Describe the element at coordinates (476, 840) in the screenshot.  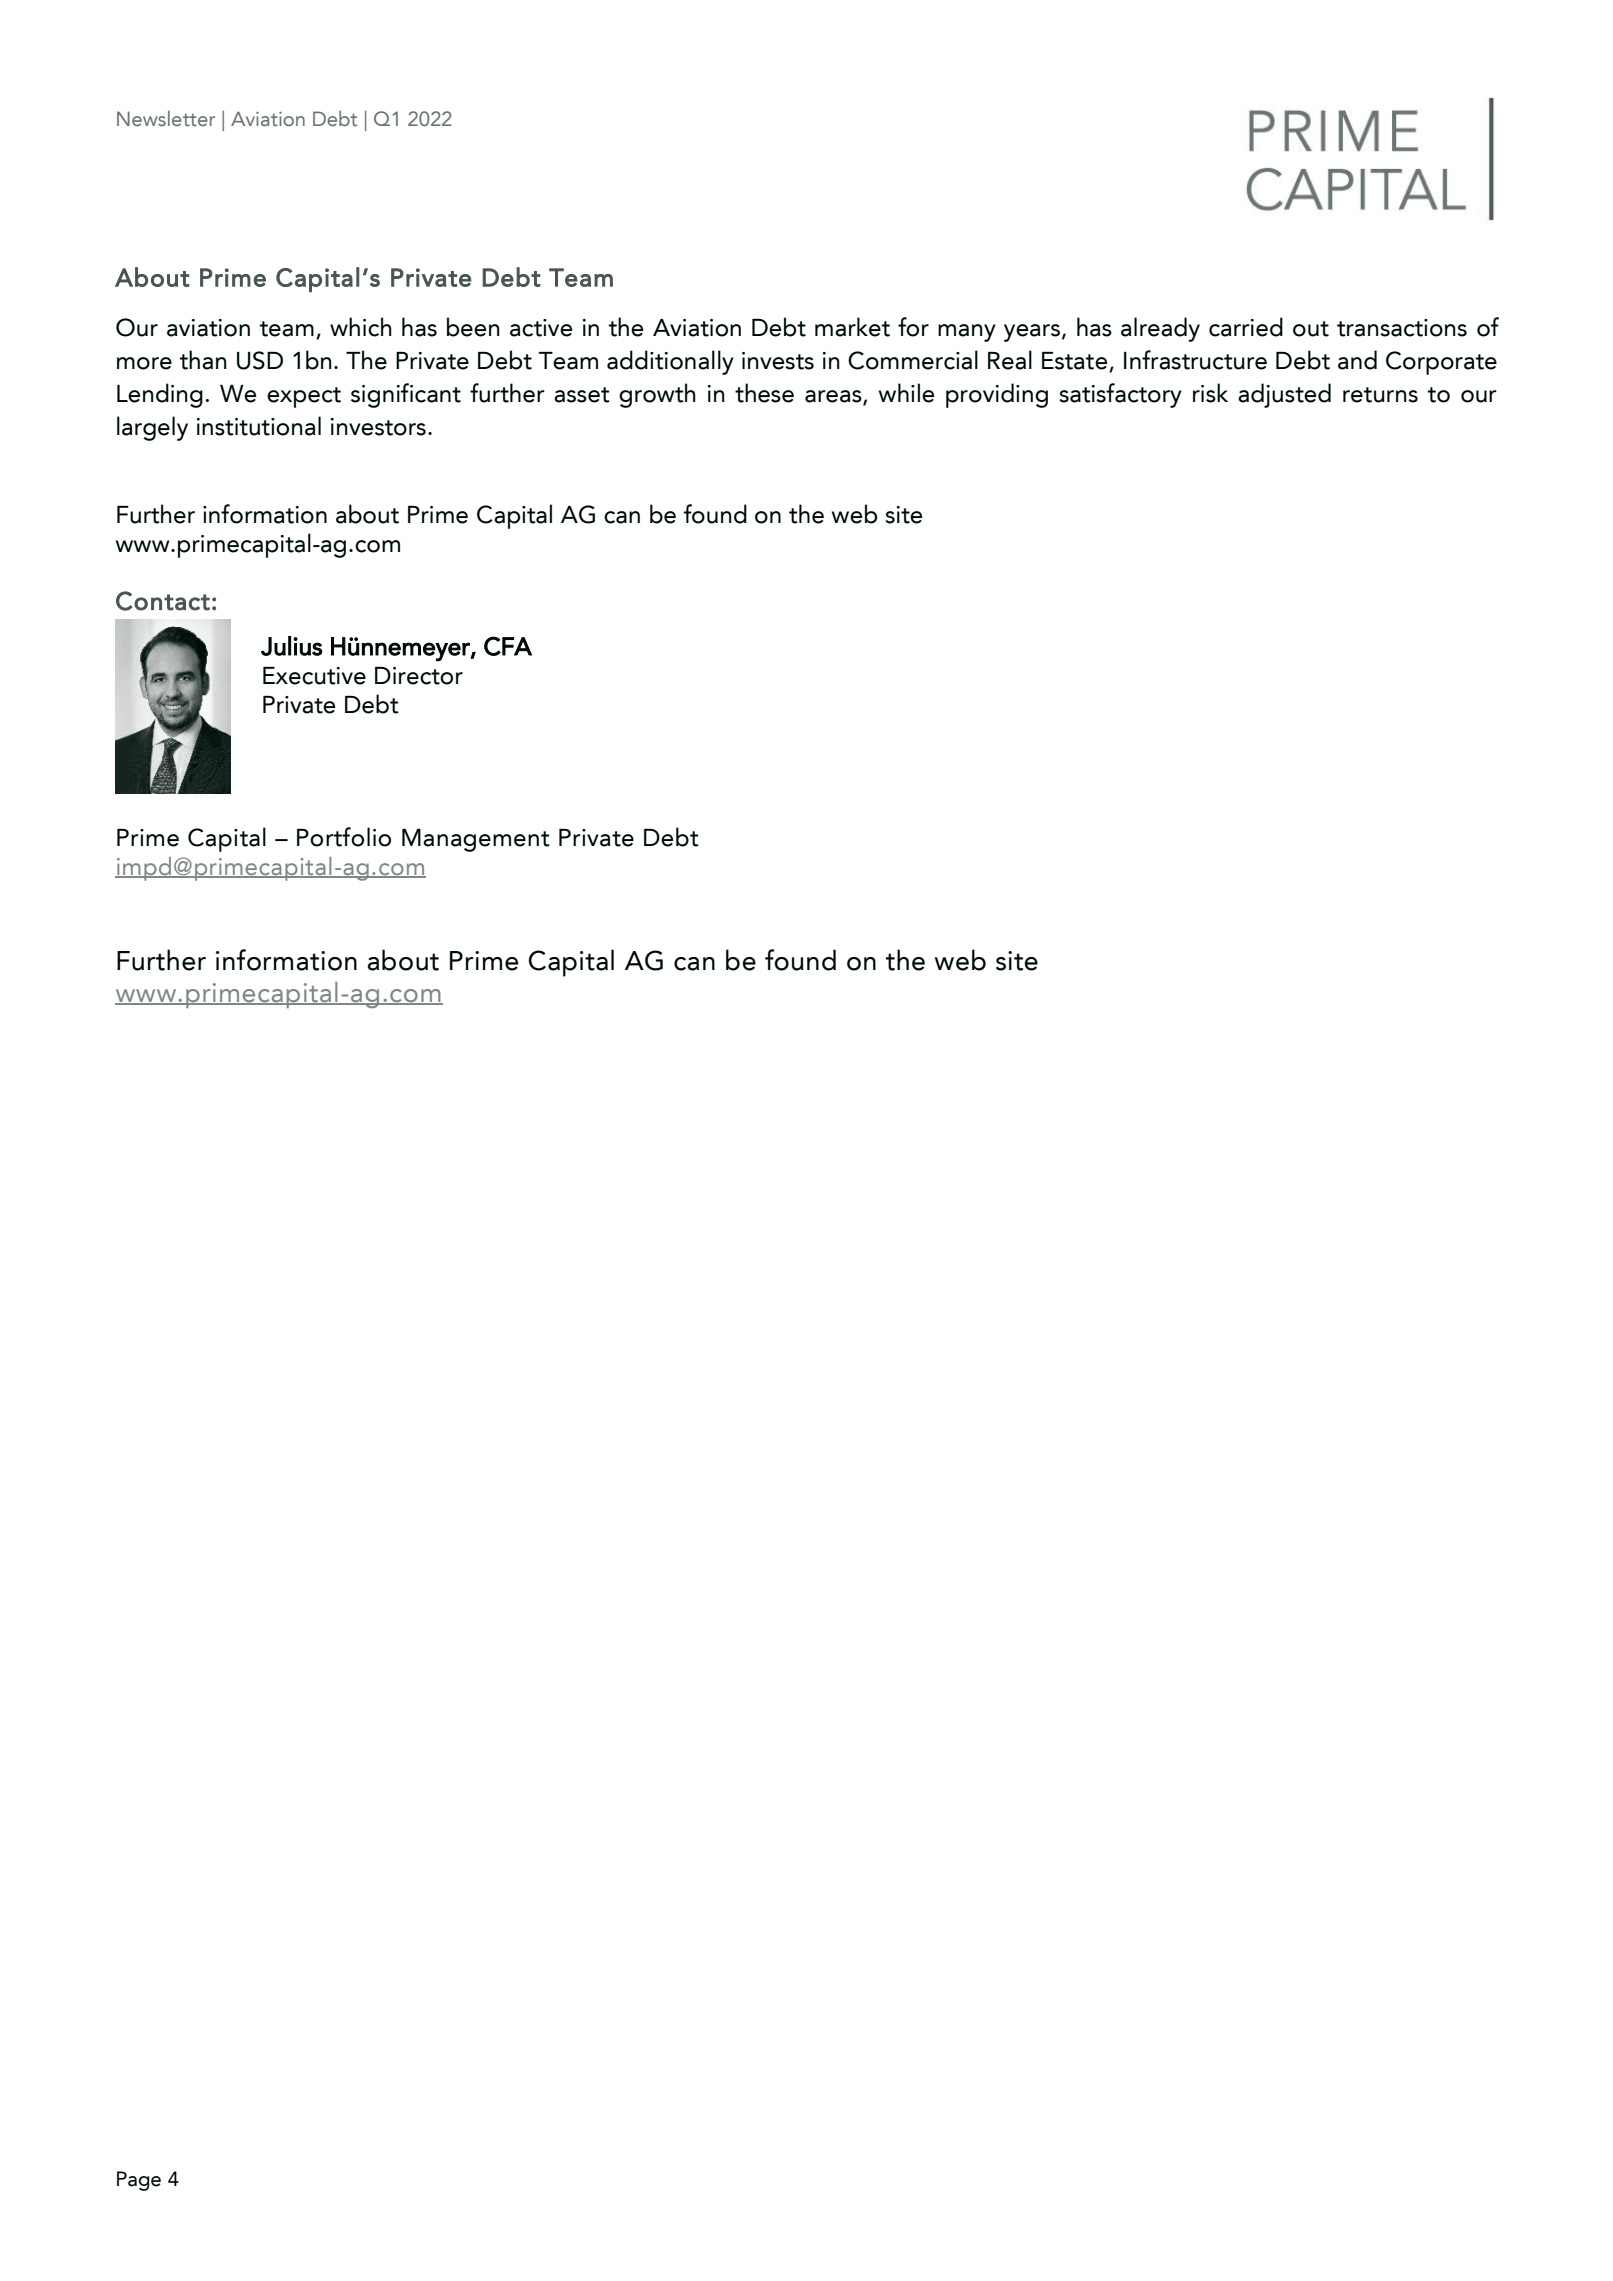
I see `Management` at that location.
